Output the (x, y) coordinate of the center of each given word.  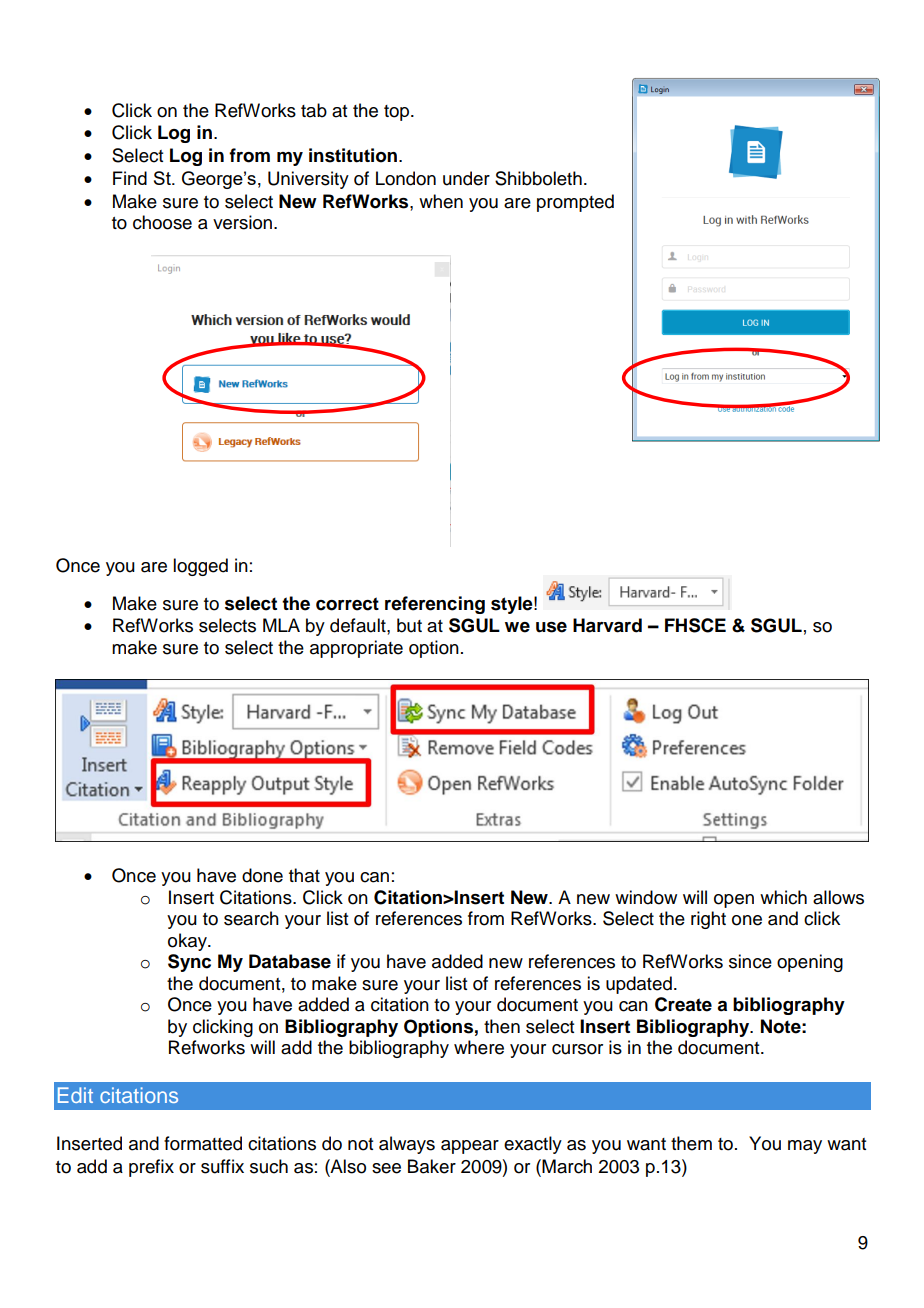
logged (200, 567)
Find (130, 178)
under (466, 178)
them (691, 1143)
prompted (575, 203)
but (409, 625)
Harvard (607, 625)
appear (470, 1147)
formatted (203, 1143)
